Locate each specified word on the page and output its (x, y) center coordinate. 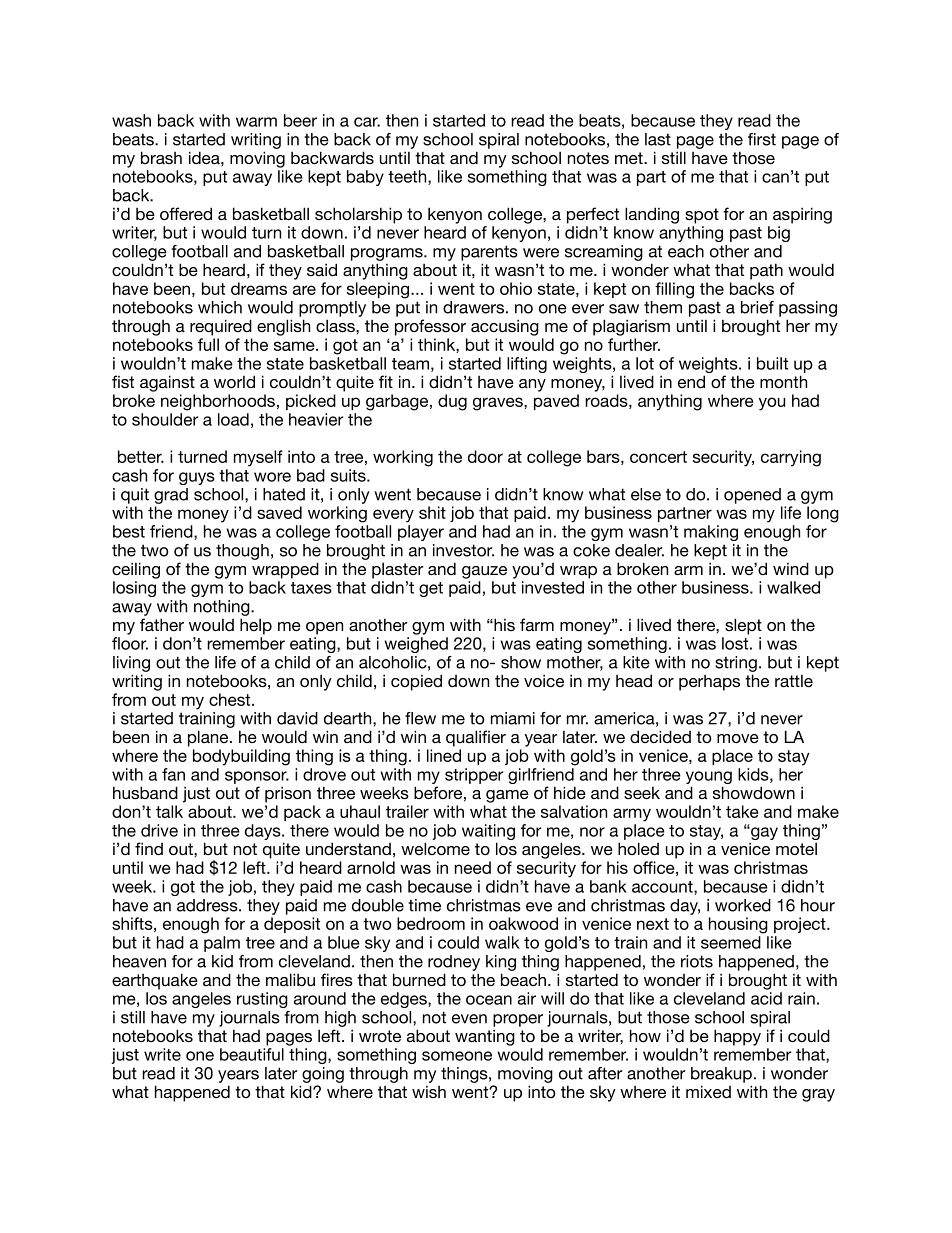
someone (457, 1056)
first (762, 139)
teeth (408, 177)
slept (743, 626)
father (162, 624)
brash (161, 157)
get (431, 589)
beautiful (252, 1054)
